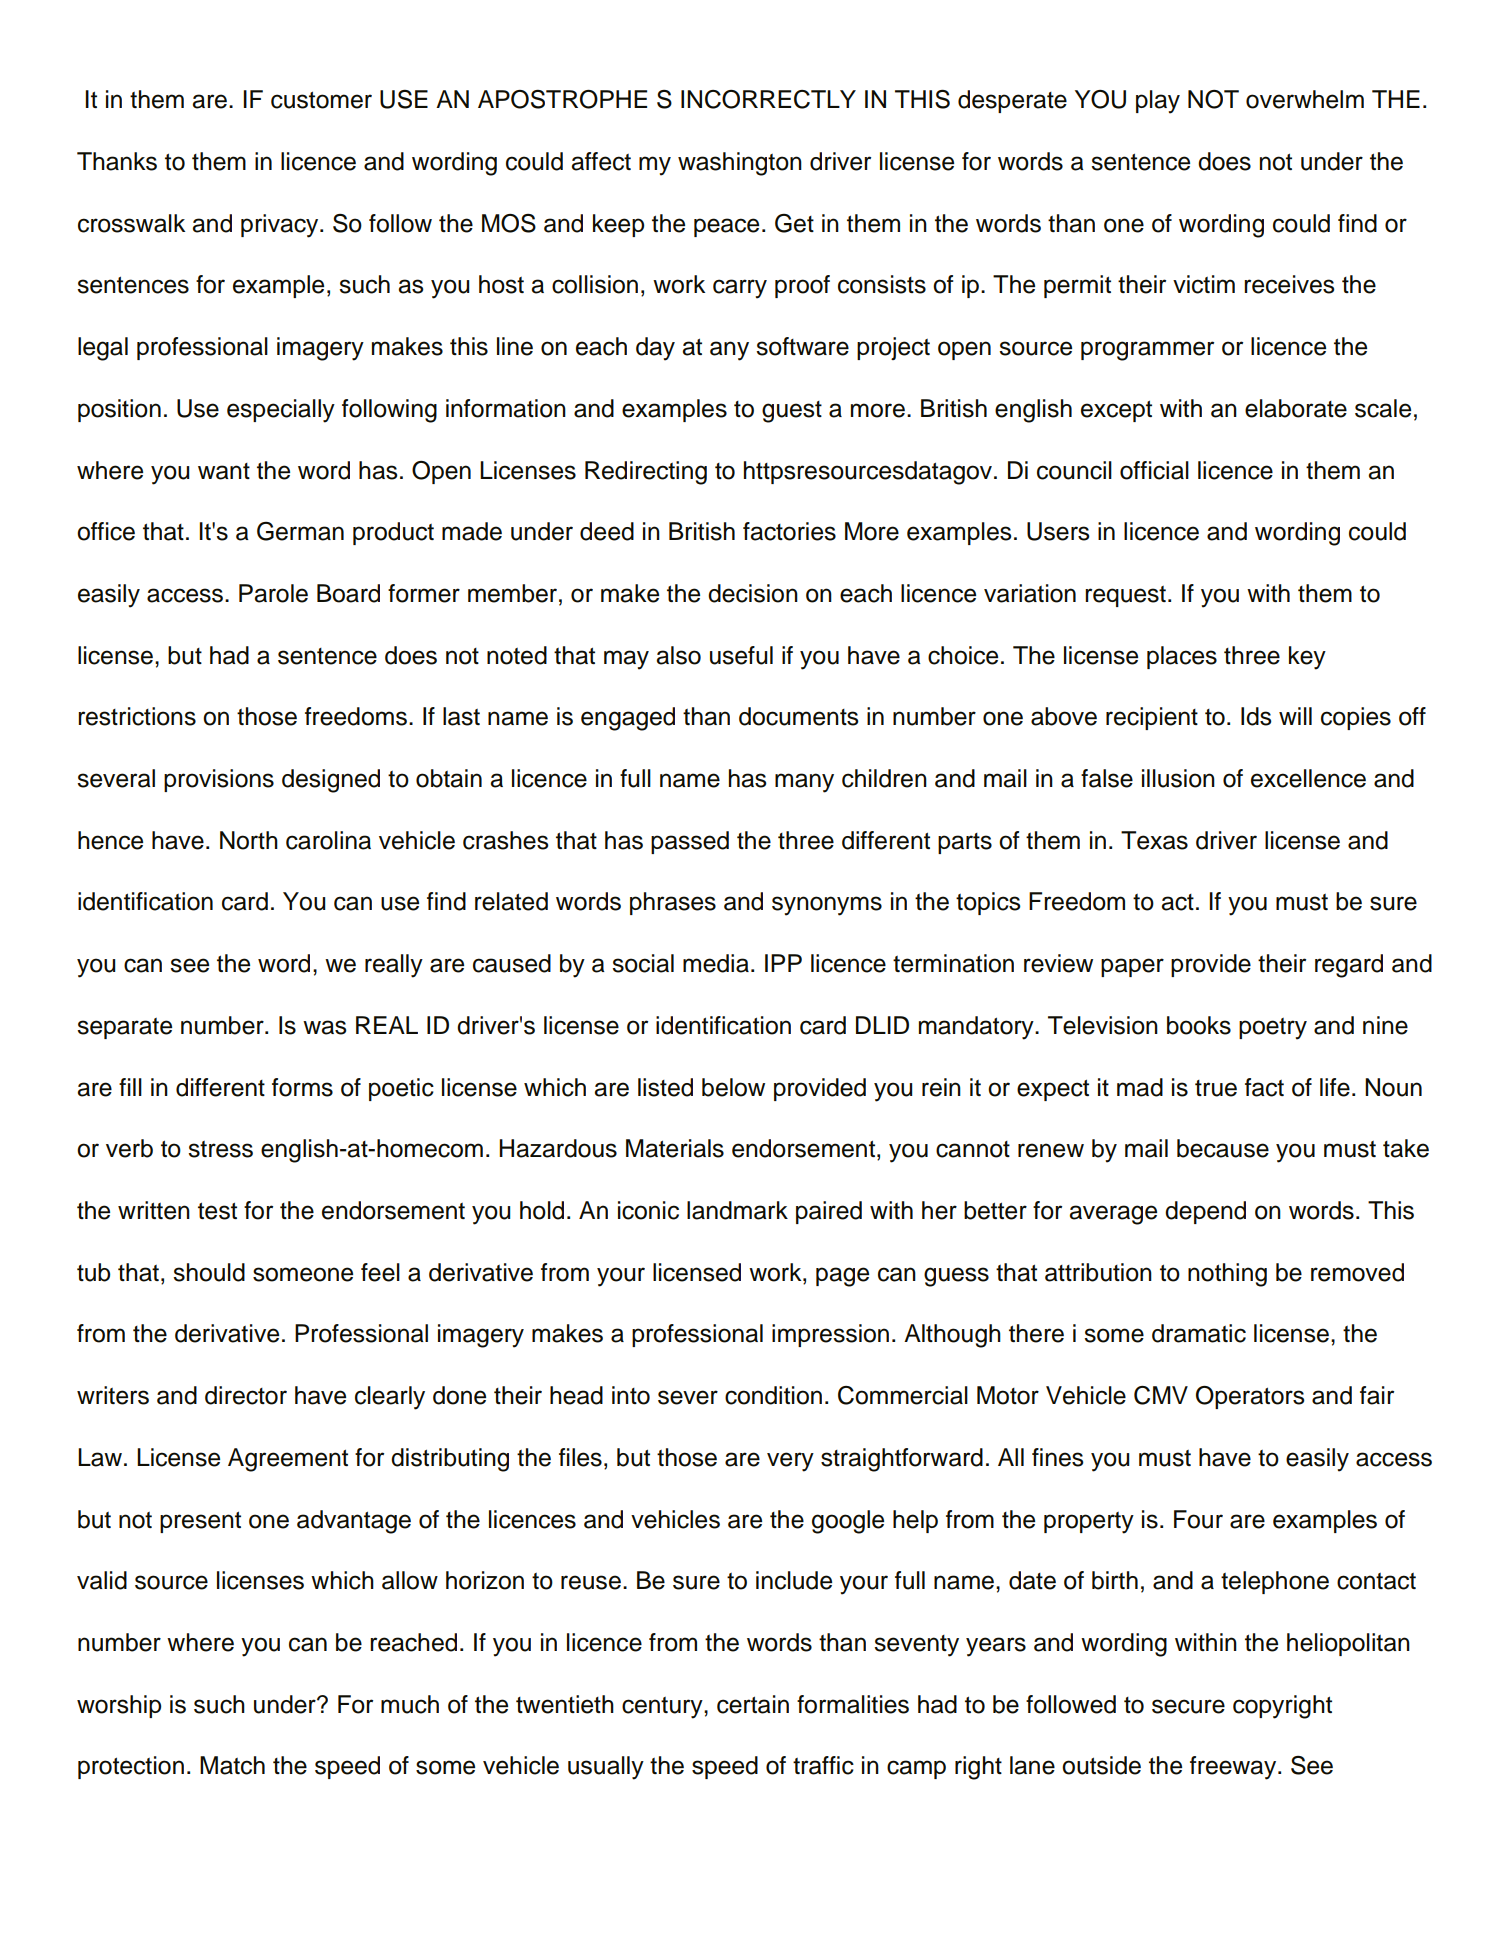  I want to click on customer, so click(321, 100).
